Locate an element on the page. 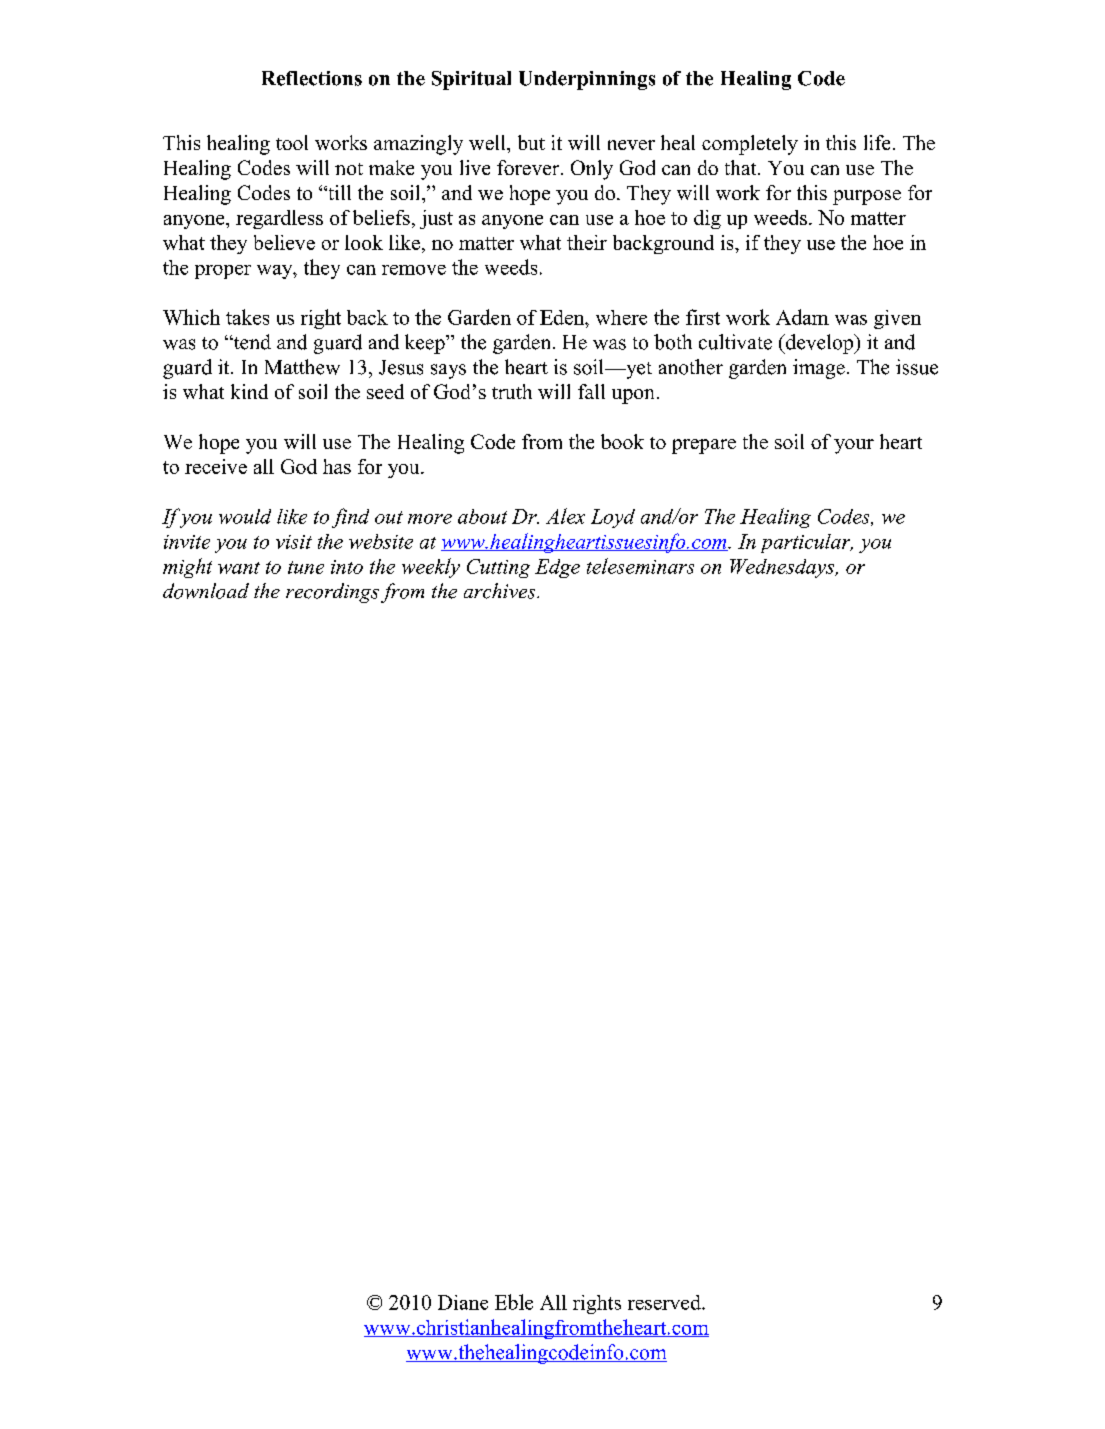  Wednesdays is located at coordinates (783, 568).
